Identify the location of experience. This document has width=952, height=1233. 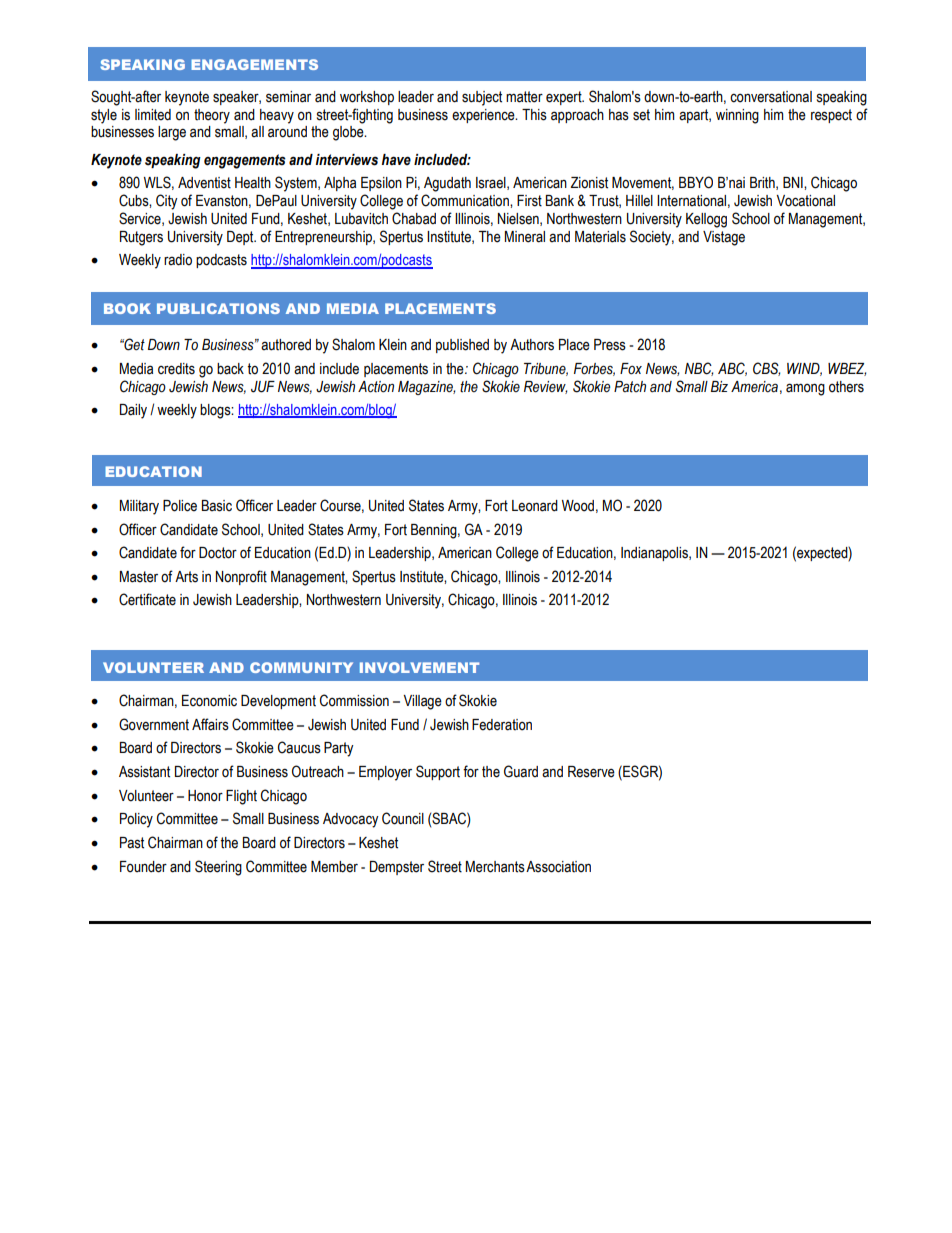
(484, 116).
